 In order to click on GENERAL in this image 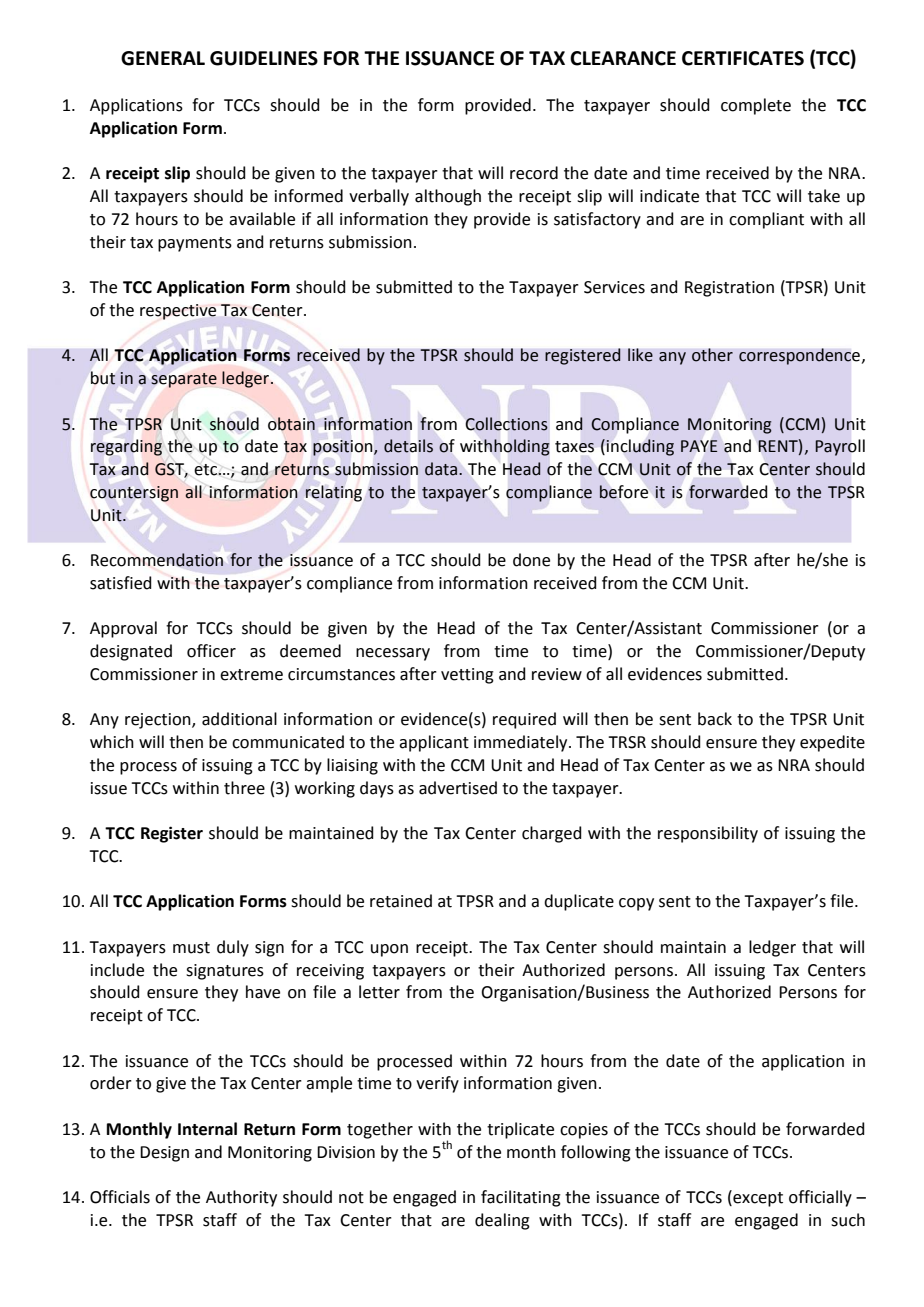, I will do `click(163, 58)`.
